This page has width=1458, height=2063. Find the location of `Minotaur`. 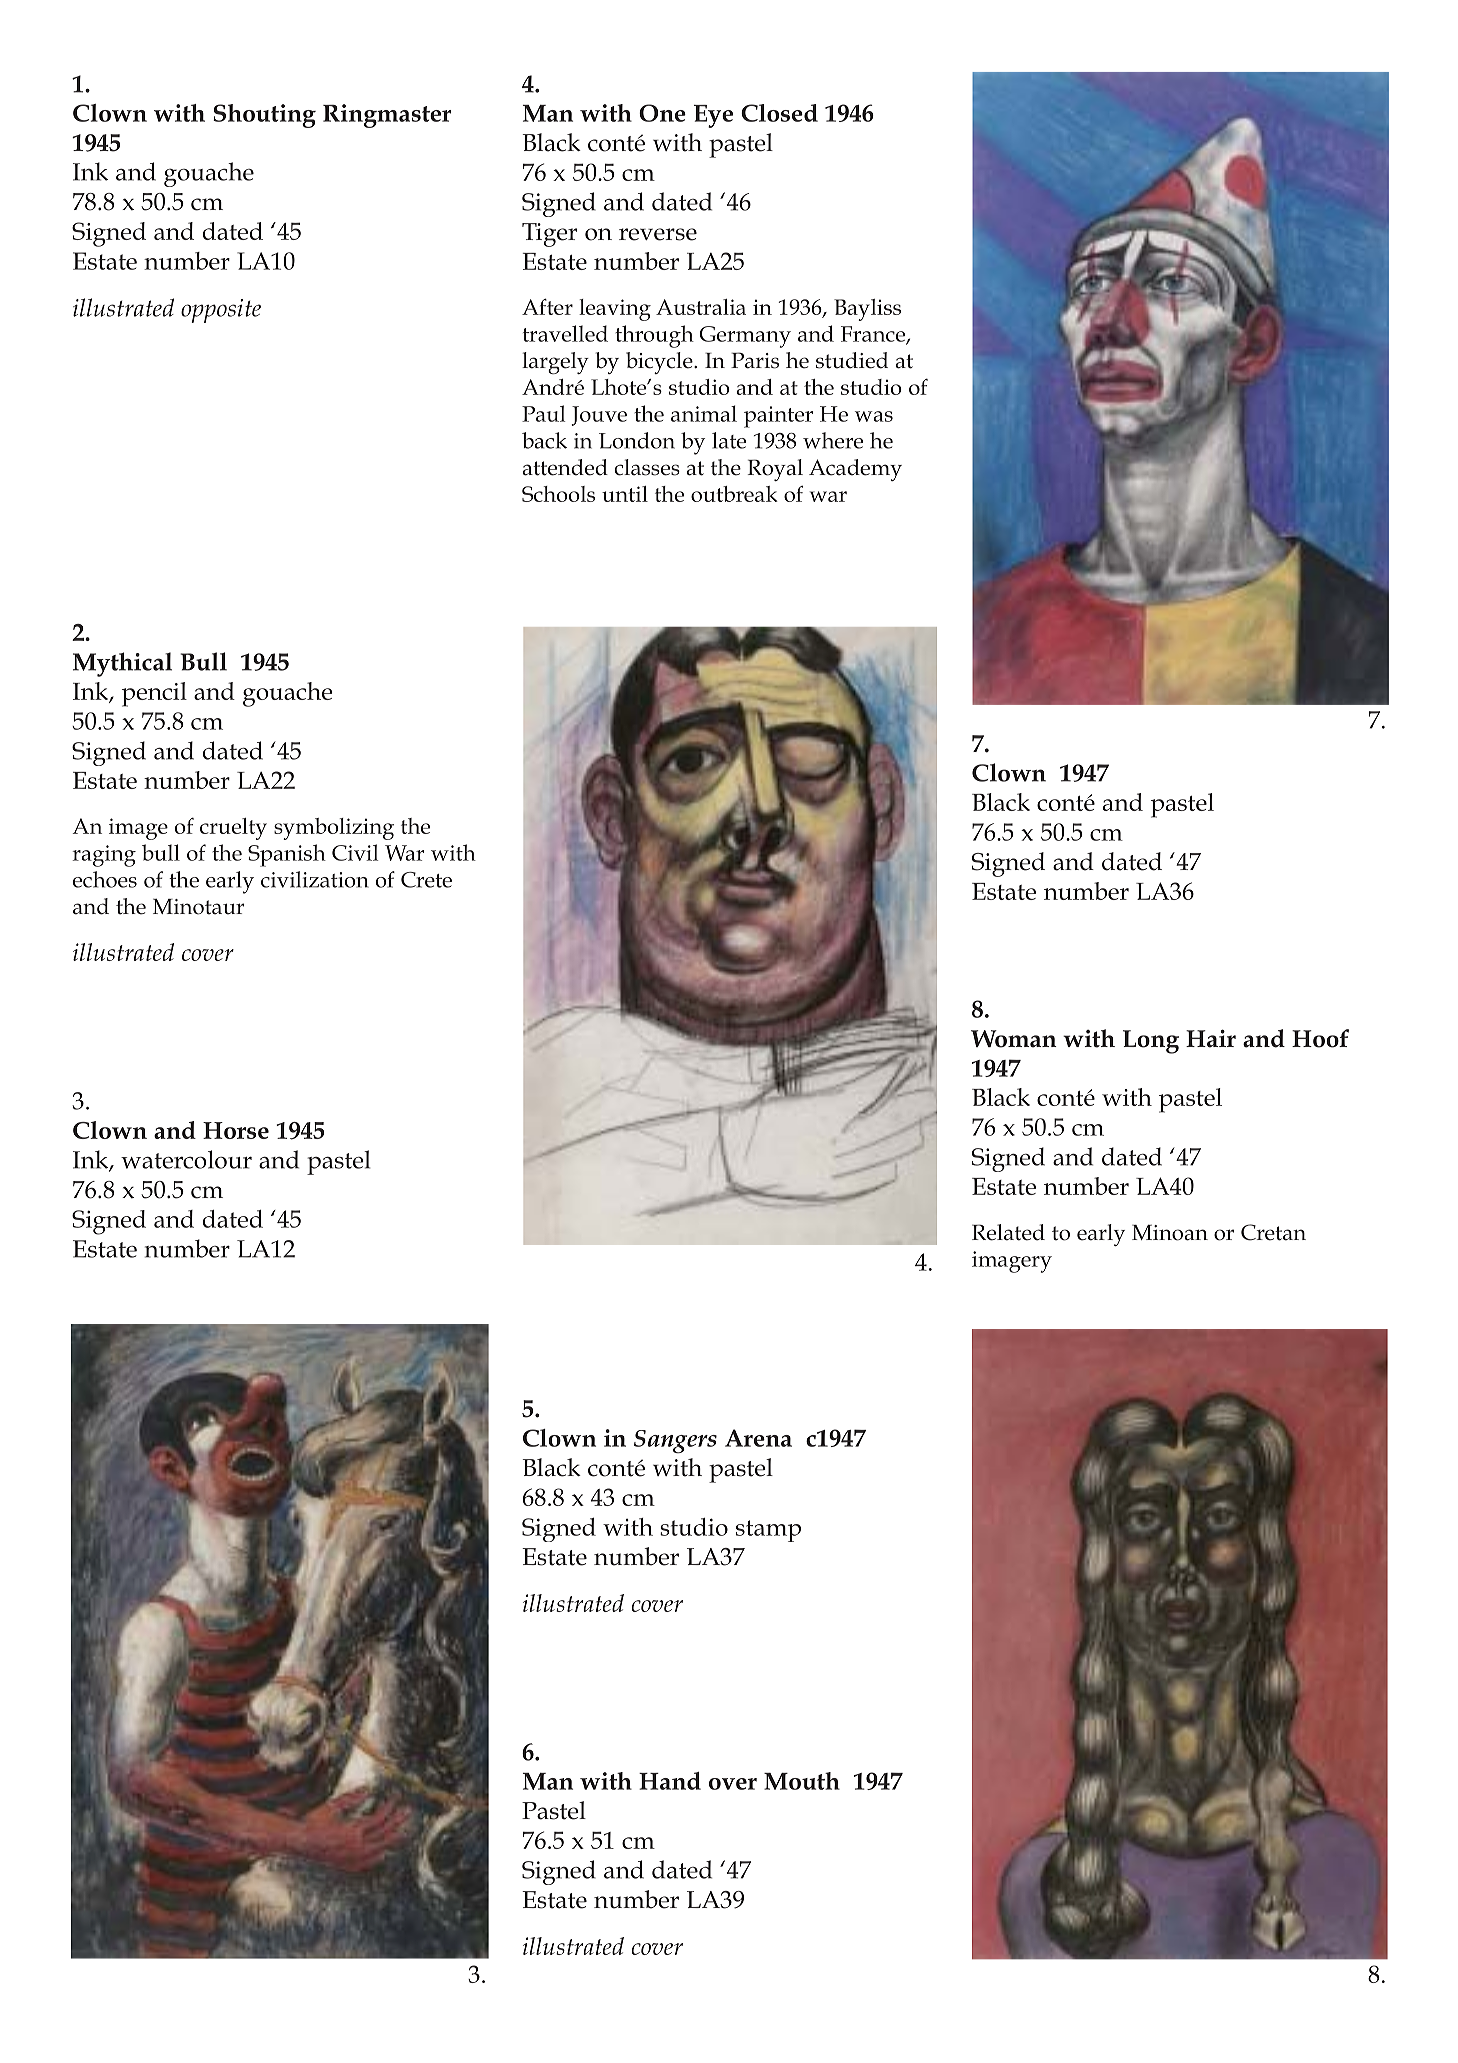

Minotaur is located at coordinates (199, 907).
